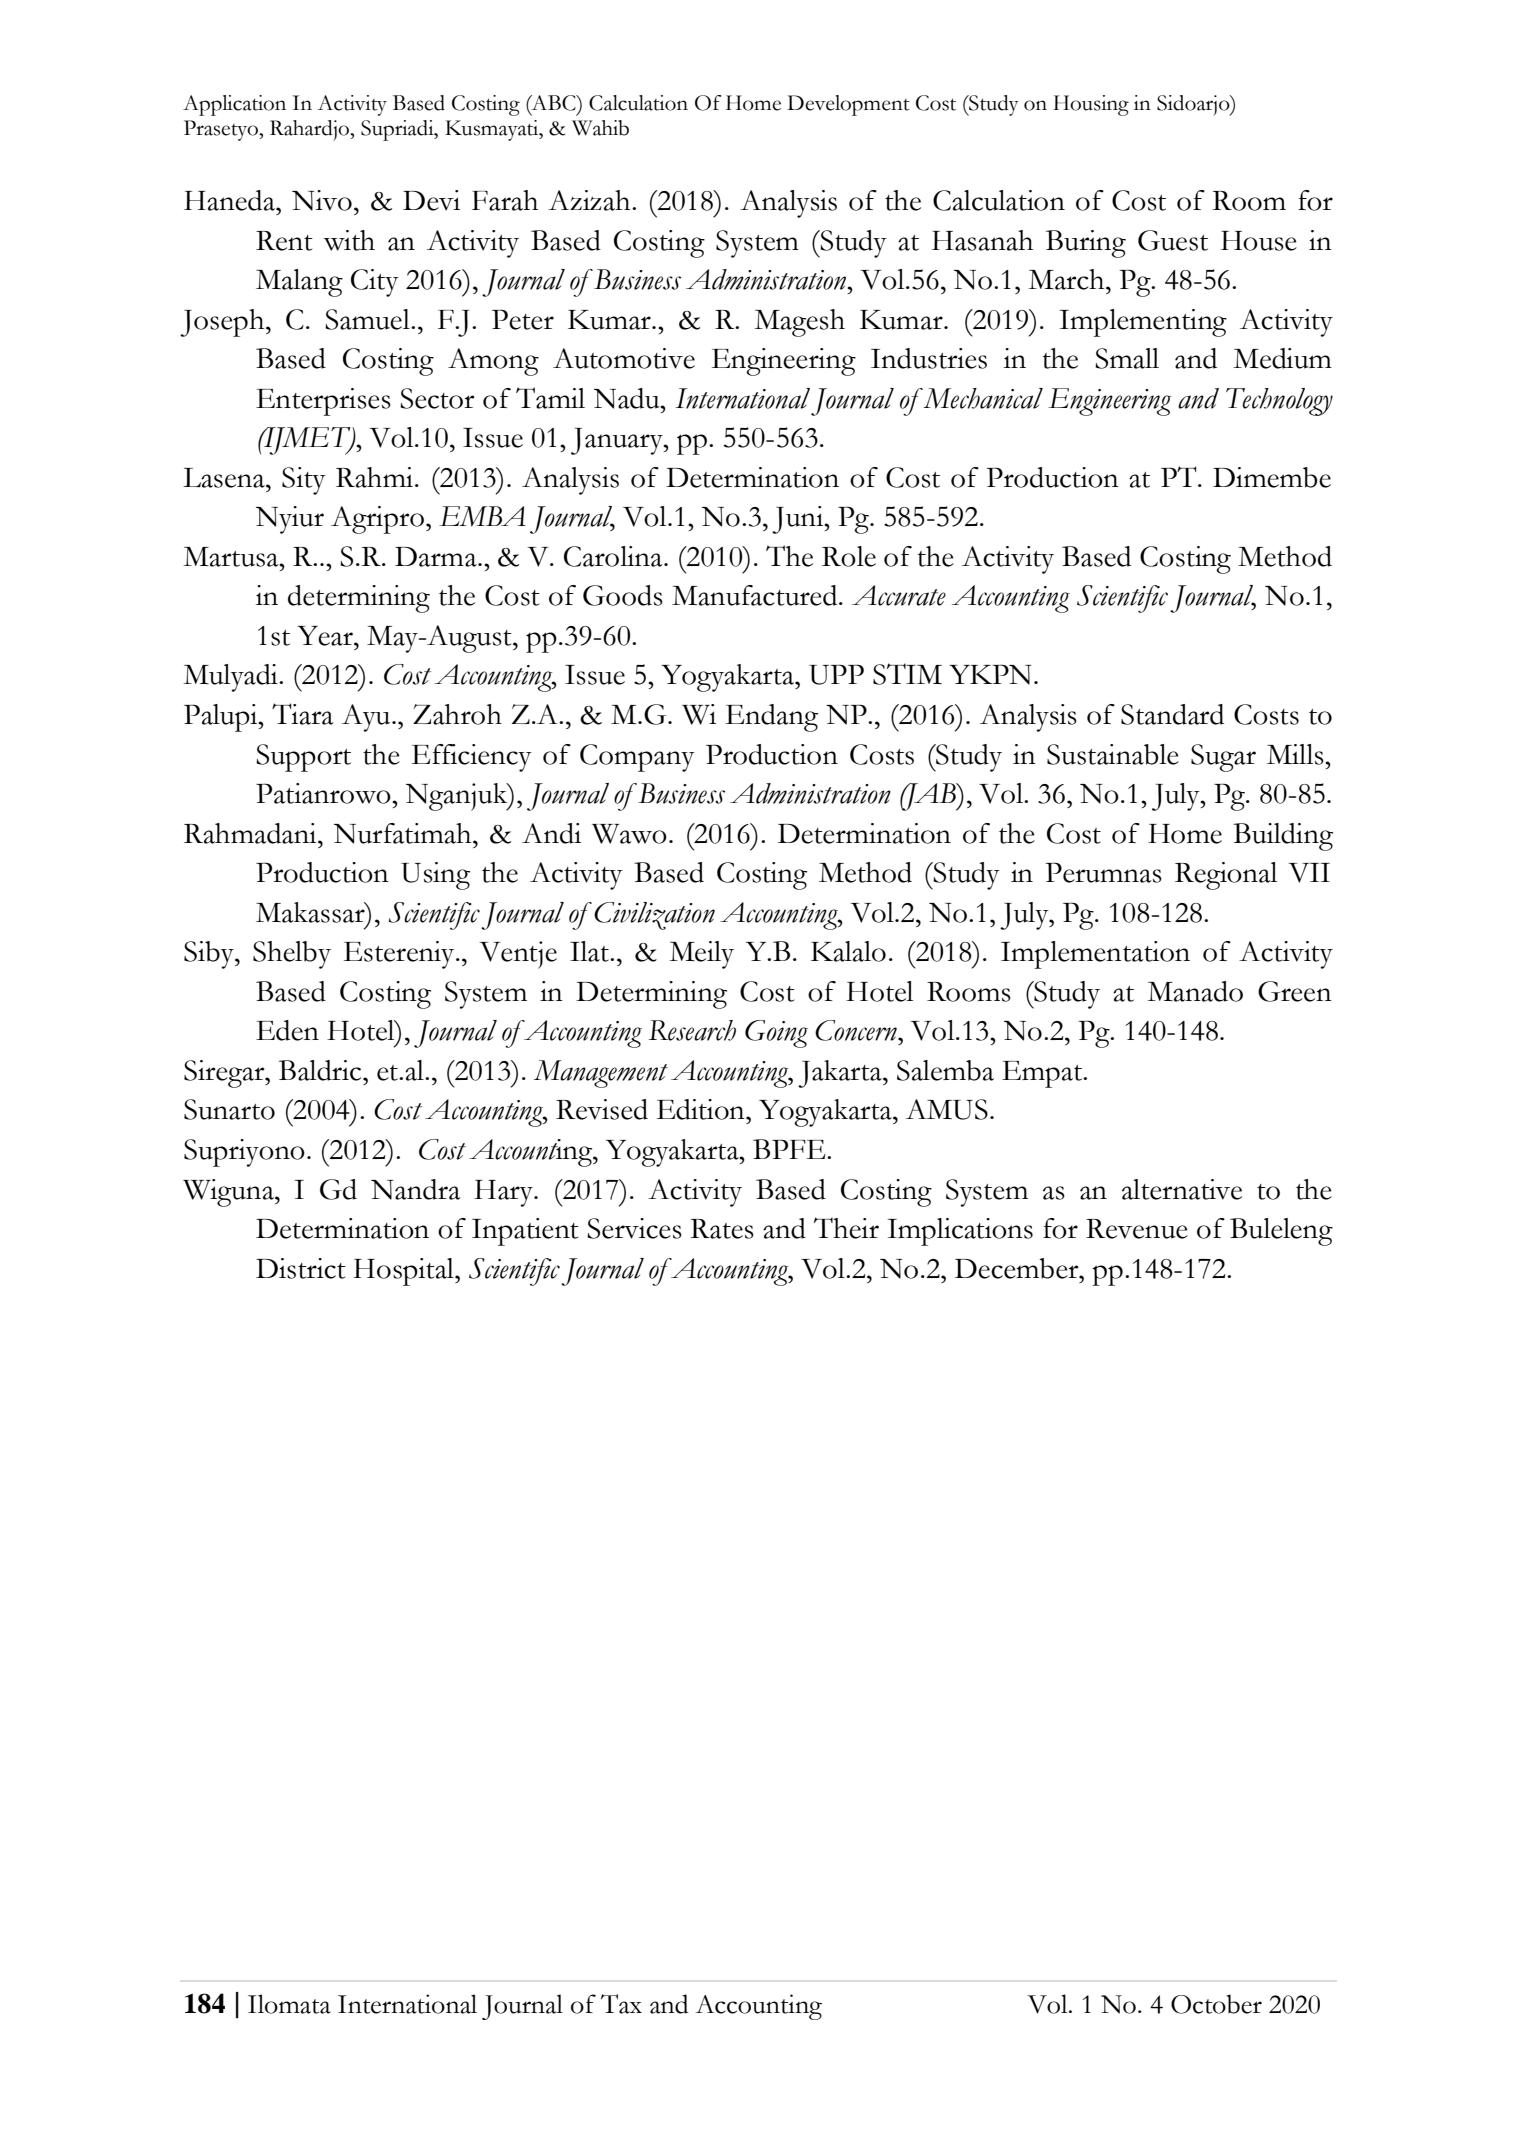  I want to click on Tax, so click(621, 2004).
